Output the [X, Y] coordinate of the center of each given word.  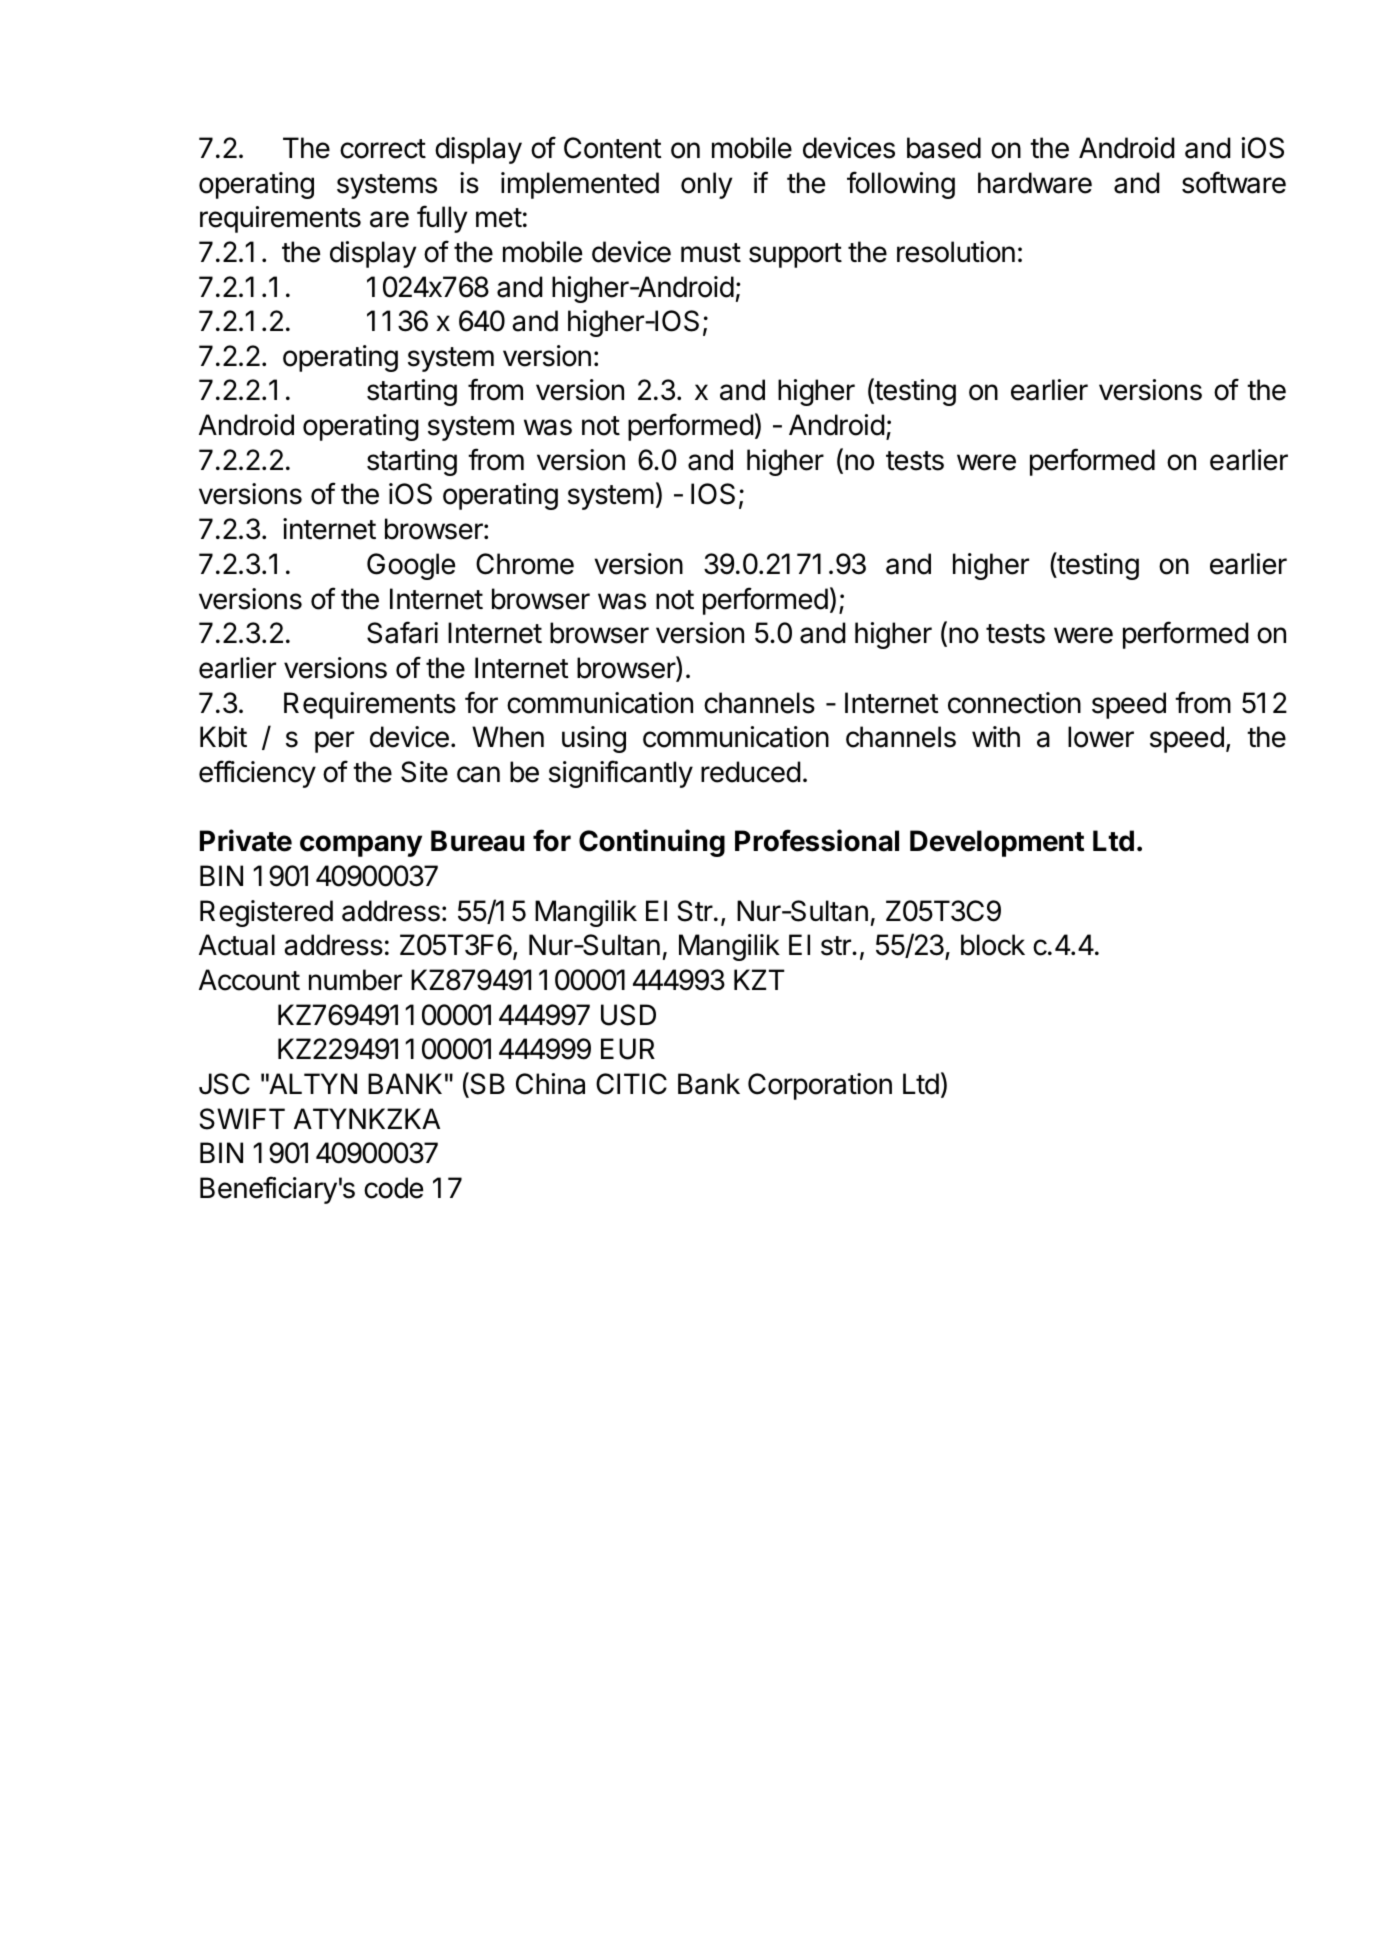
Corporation [820, 1086]
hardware [1035, 183]
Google [411, 566]
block [993, 945]
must [711, 253]
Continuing [652, 843]
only [706, 185]
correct [383, 149]
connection [1014, 703]
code [393, 1188]
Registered [266, 913]
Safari [402, 632]
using [594, 739]
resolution [956, 252]
